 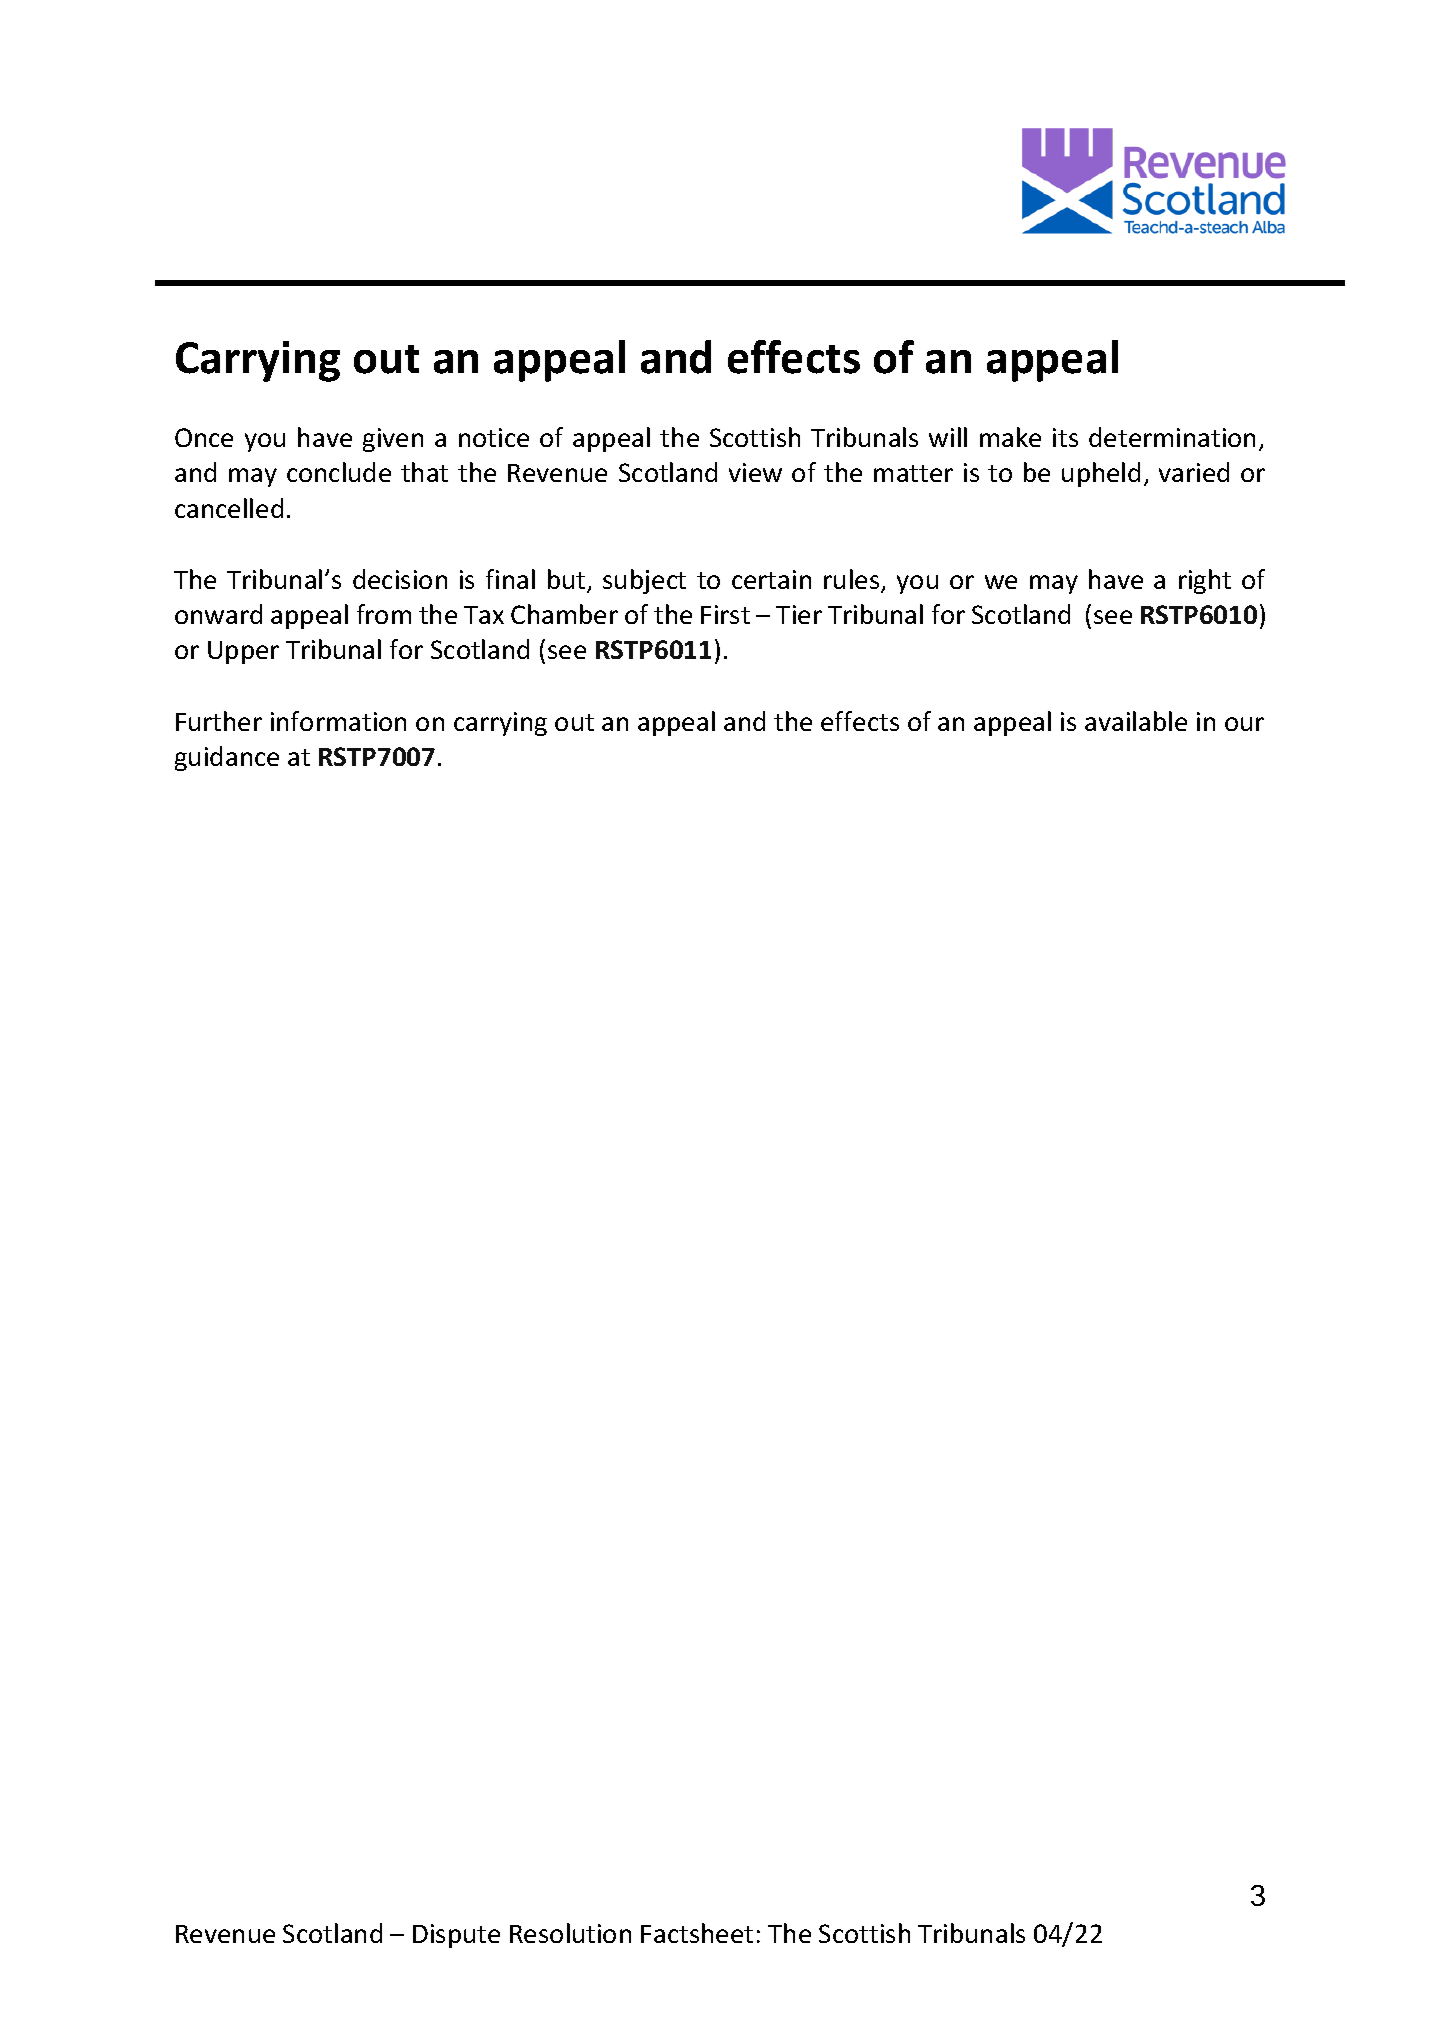 What do you see at coordinates (755, 472) in the screenshot?
I see `view` at bounding box center [755, 472].
